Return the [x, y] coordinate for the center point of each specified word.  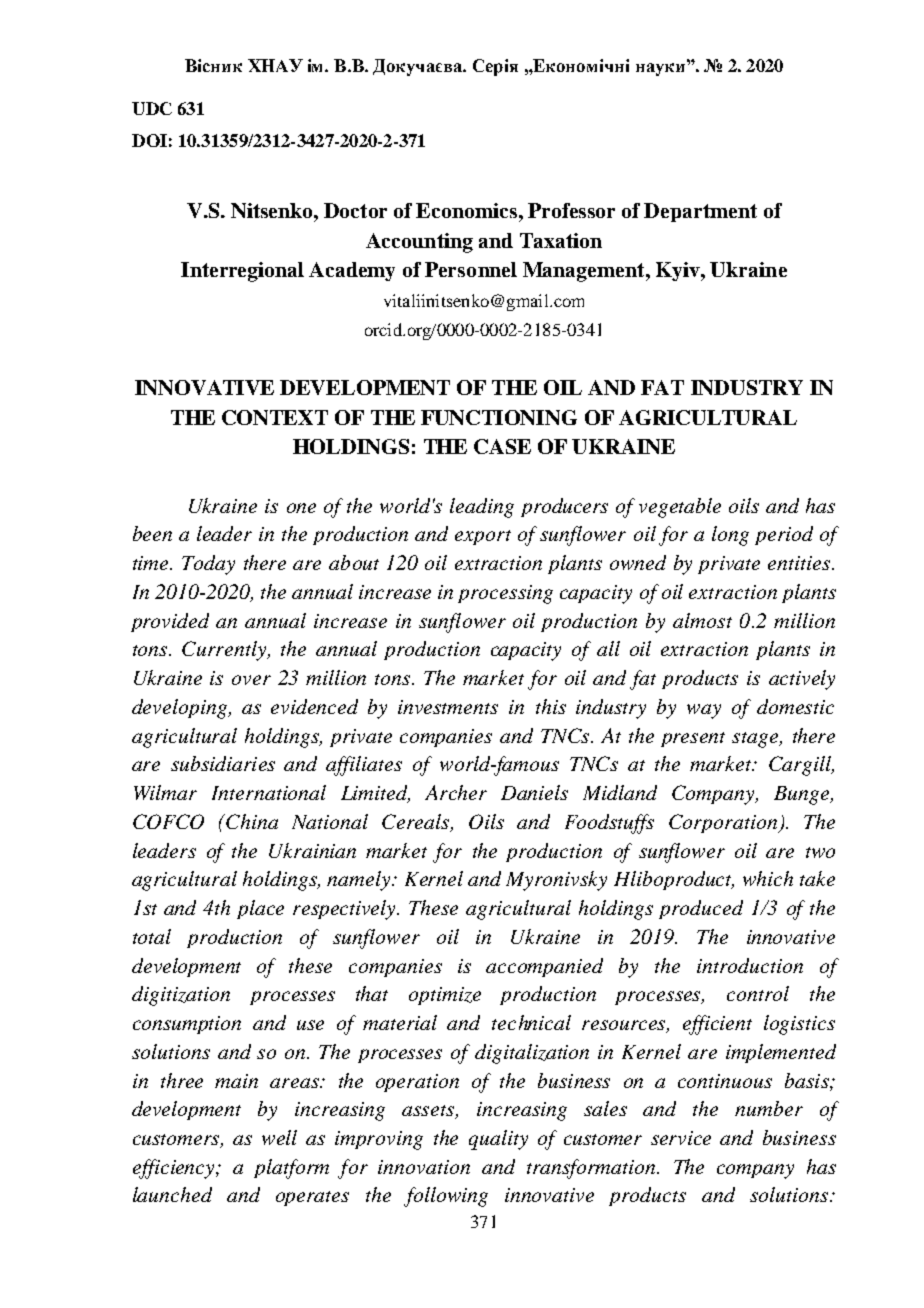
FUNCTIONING [499, 417]
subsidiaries [223, 763]
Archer [456, 792]
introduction [750, 965]
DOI [149, 140]
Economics [466, 210]
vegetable [680, 508]
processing [505, 594]
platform [291, 1169]
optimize [445, 996]
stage [756, 740]
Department [700, 212]
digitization [181, 996]
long [730, 536]
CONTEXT [275, 417]
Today [208, 565]
